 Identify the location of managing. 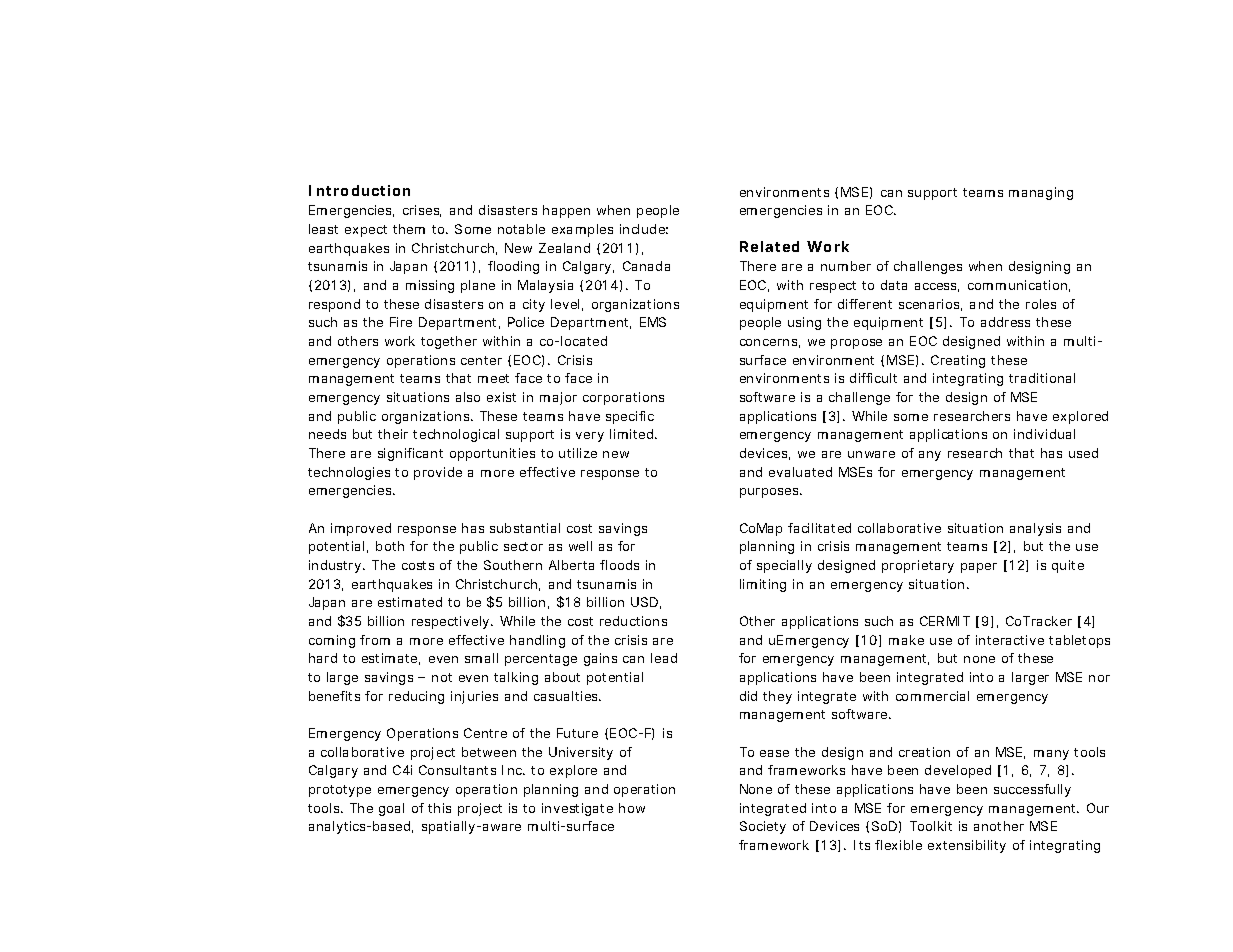
(1041, 193).
